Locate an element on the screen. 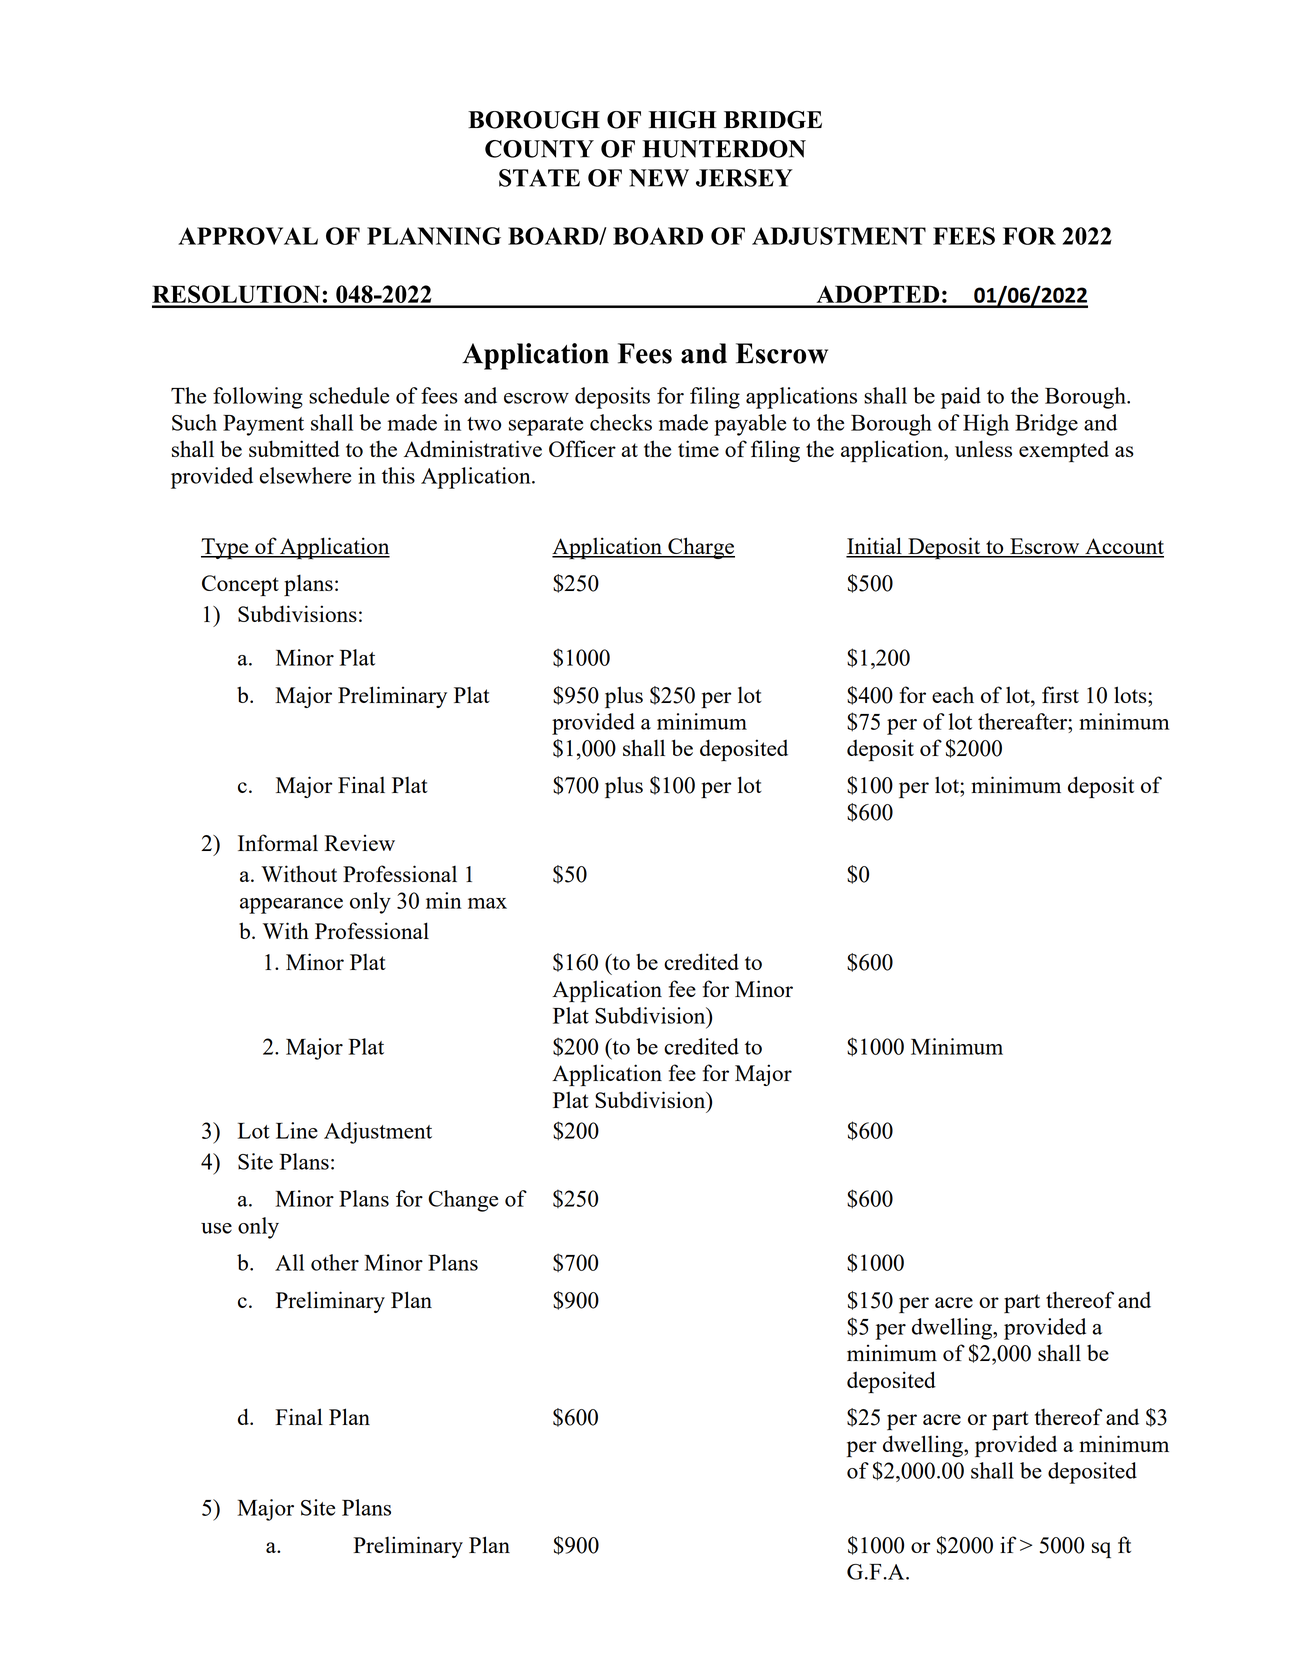  other is located at coordinates (335, 1262).
